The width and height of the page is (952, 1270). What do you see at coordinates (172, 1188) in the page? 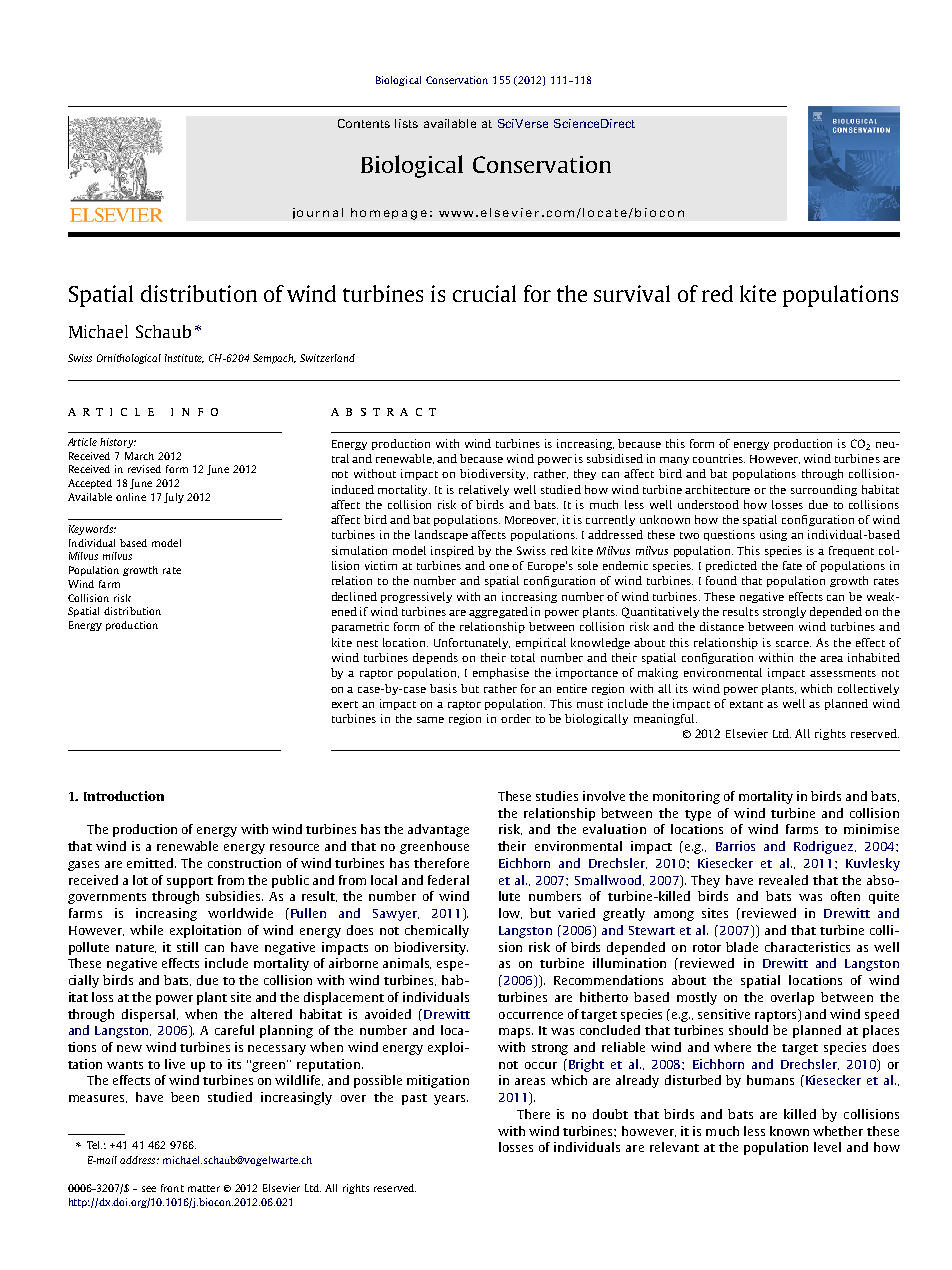
I see `front` at bounding box center [172, 1188].
